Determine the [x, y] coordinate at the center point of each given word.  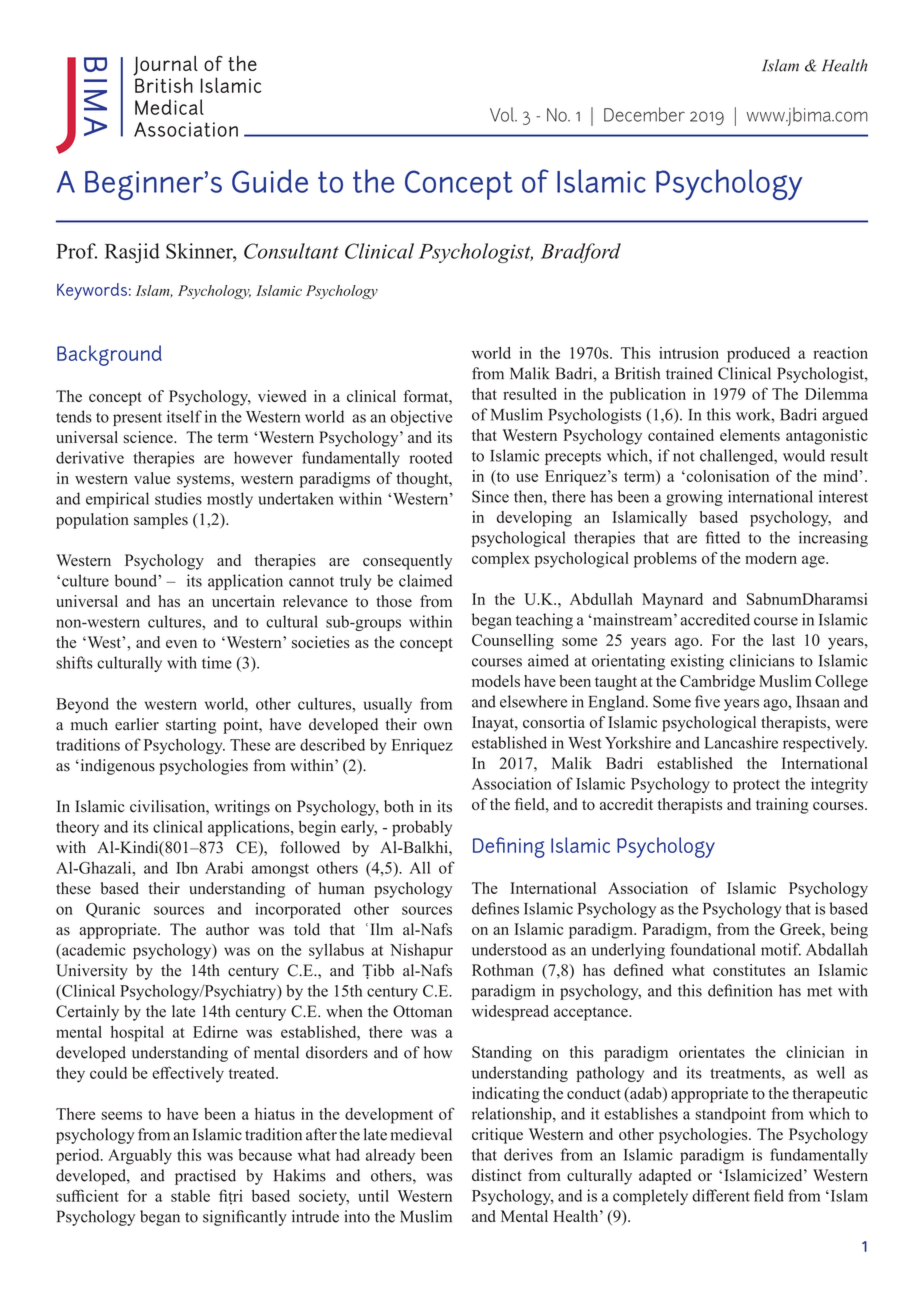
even [181, 644]
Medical [169, 107]
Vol [503, 114]
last [783, 640]
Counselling [513, 642]
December [644, 114]
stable [190, 1196]
